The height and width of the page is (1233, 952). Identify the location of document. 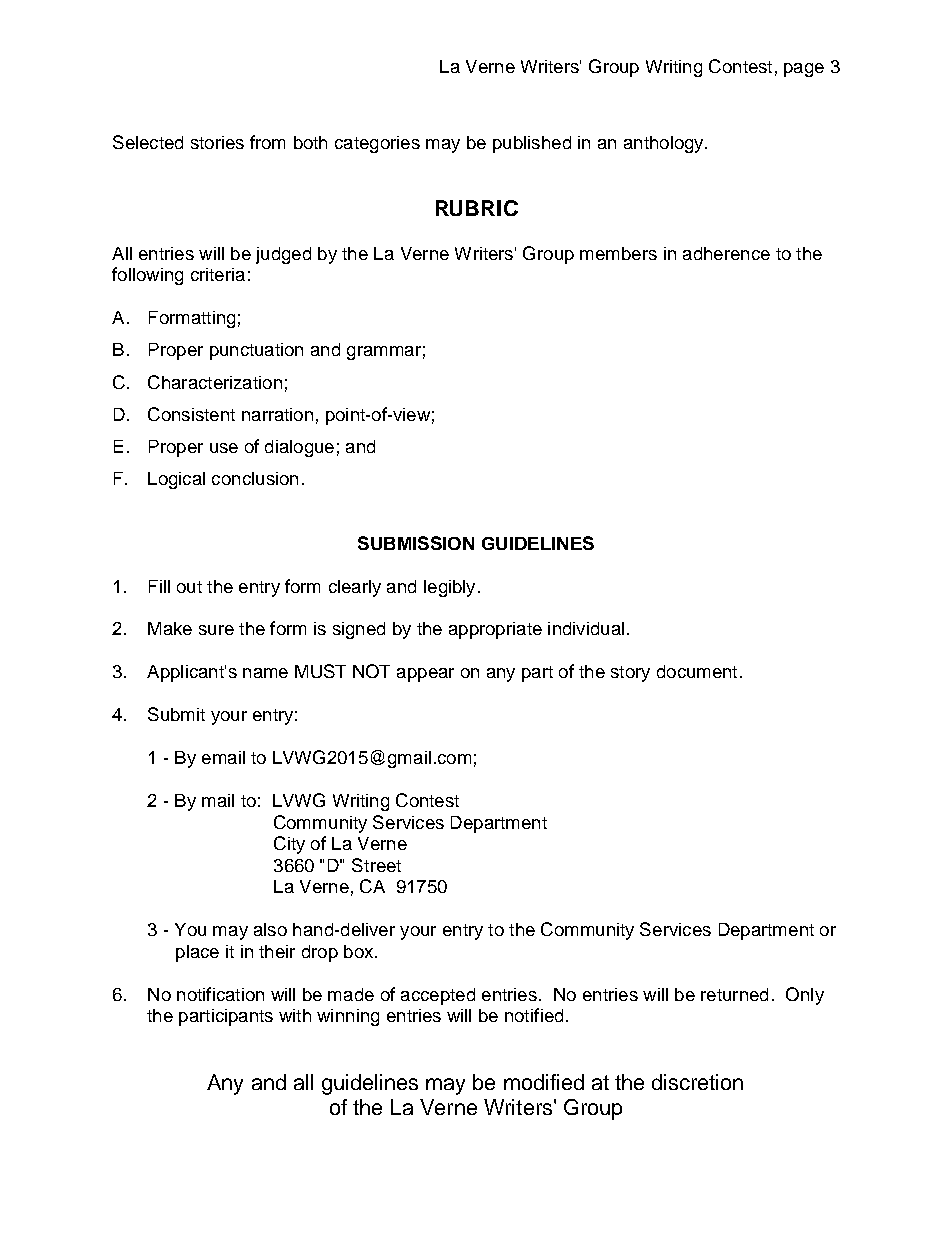
(697, 671).
